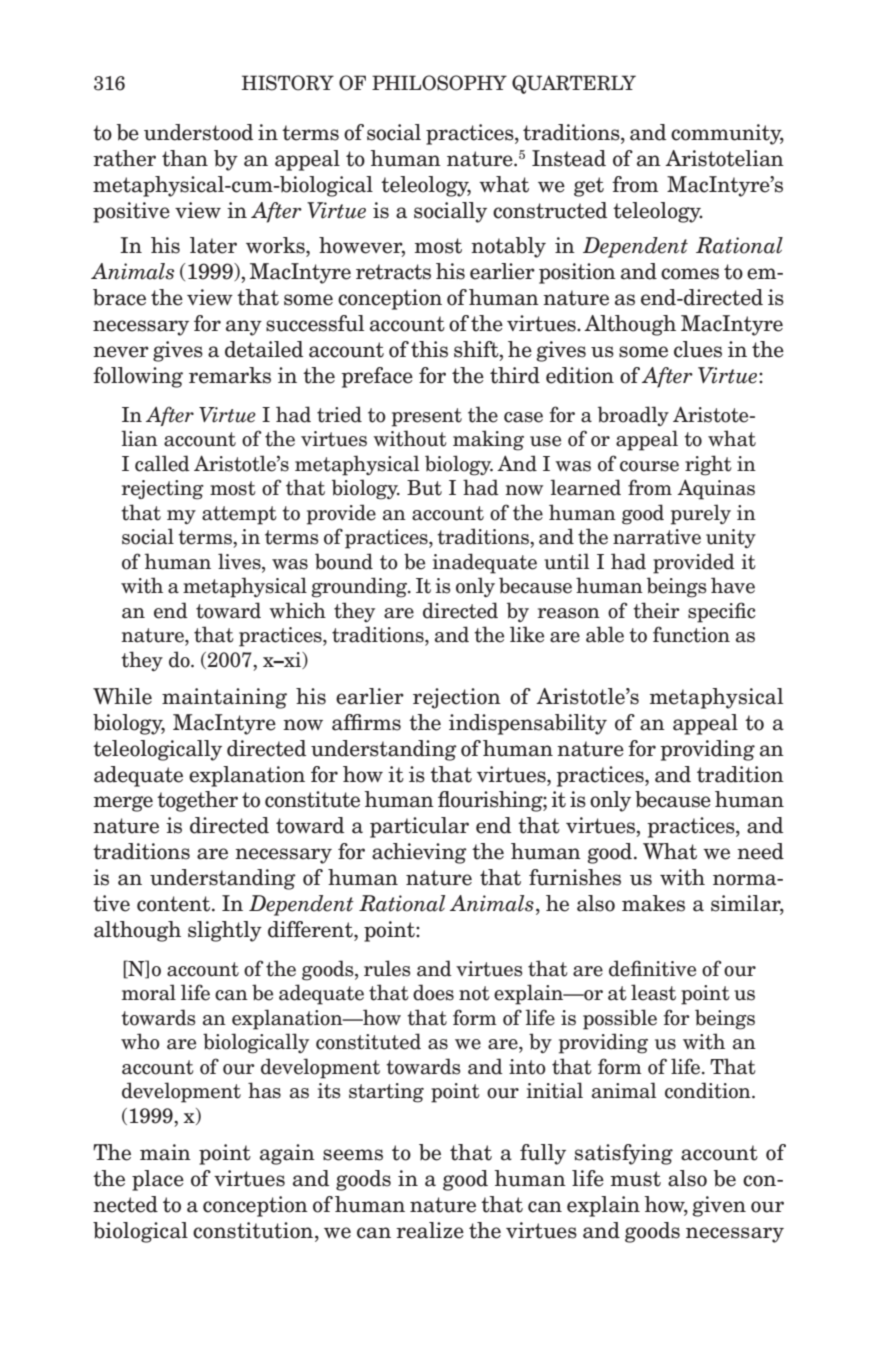 This screenshot has width=896, height=1345. What do you see at coordinates (430, 1230) in the screenshot?
I see `realize` at bounding box center [430, 1230].
